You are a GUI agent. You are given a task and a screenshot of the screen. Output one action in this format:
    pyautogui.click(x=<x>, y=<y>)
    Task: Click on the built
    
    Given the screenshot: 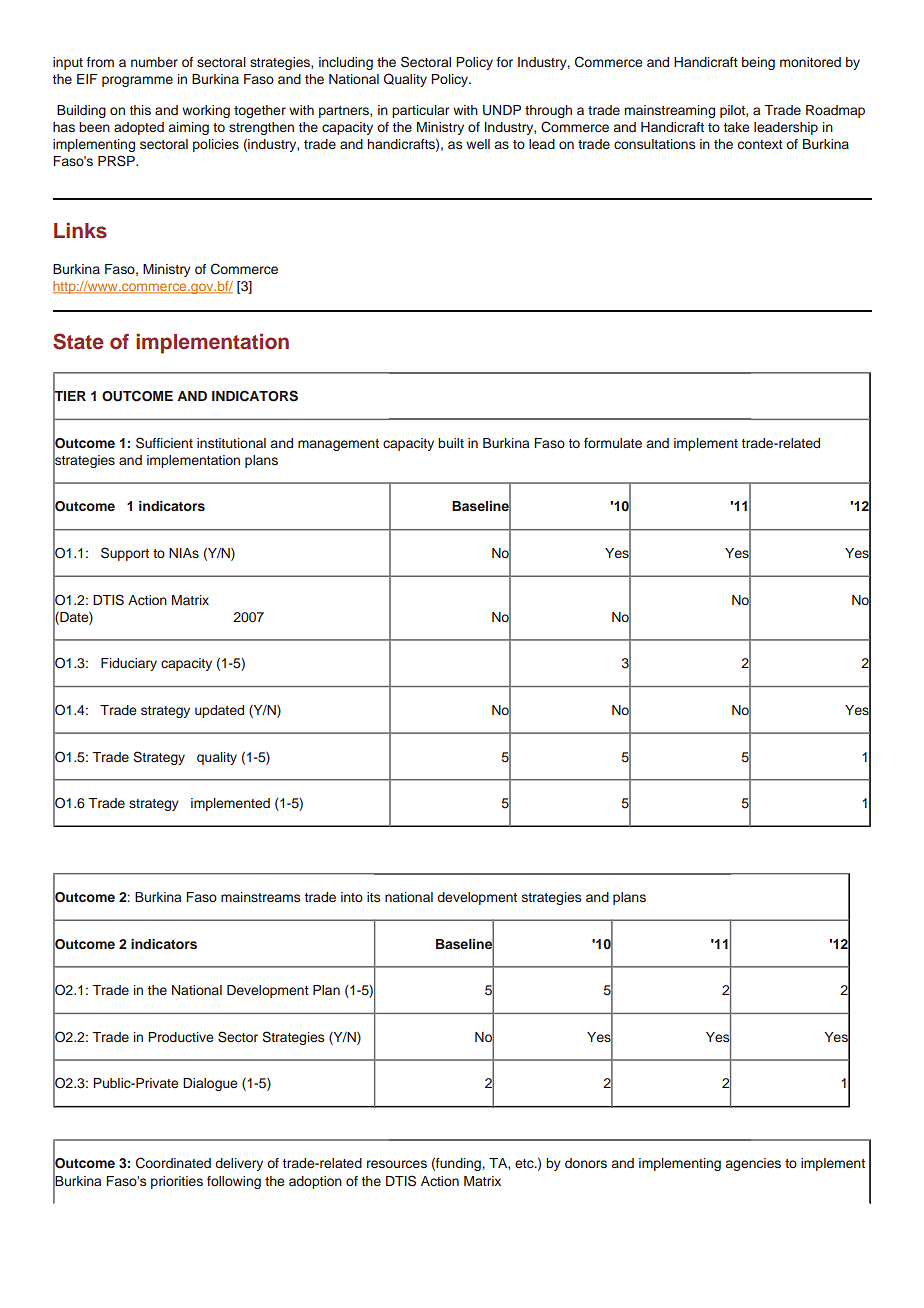 What is the action you would take?
    pyautogui.click(x=451, y=443)
